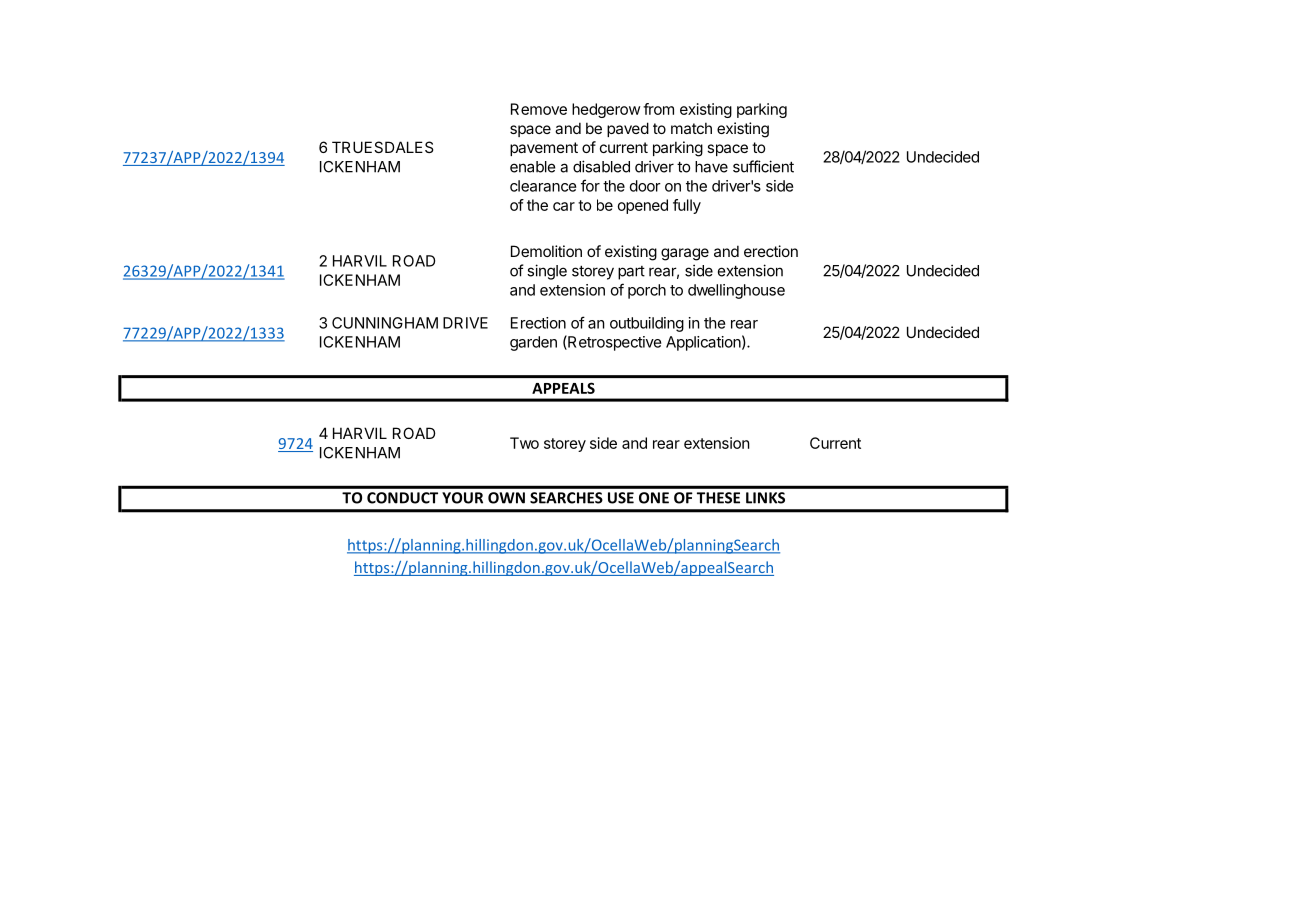  I want to click on match, so click(691, 128).
